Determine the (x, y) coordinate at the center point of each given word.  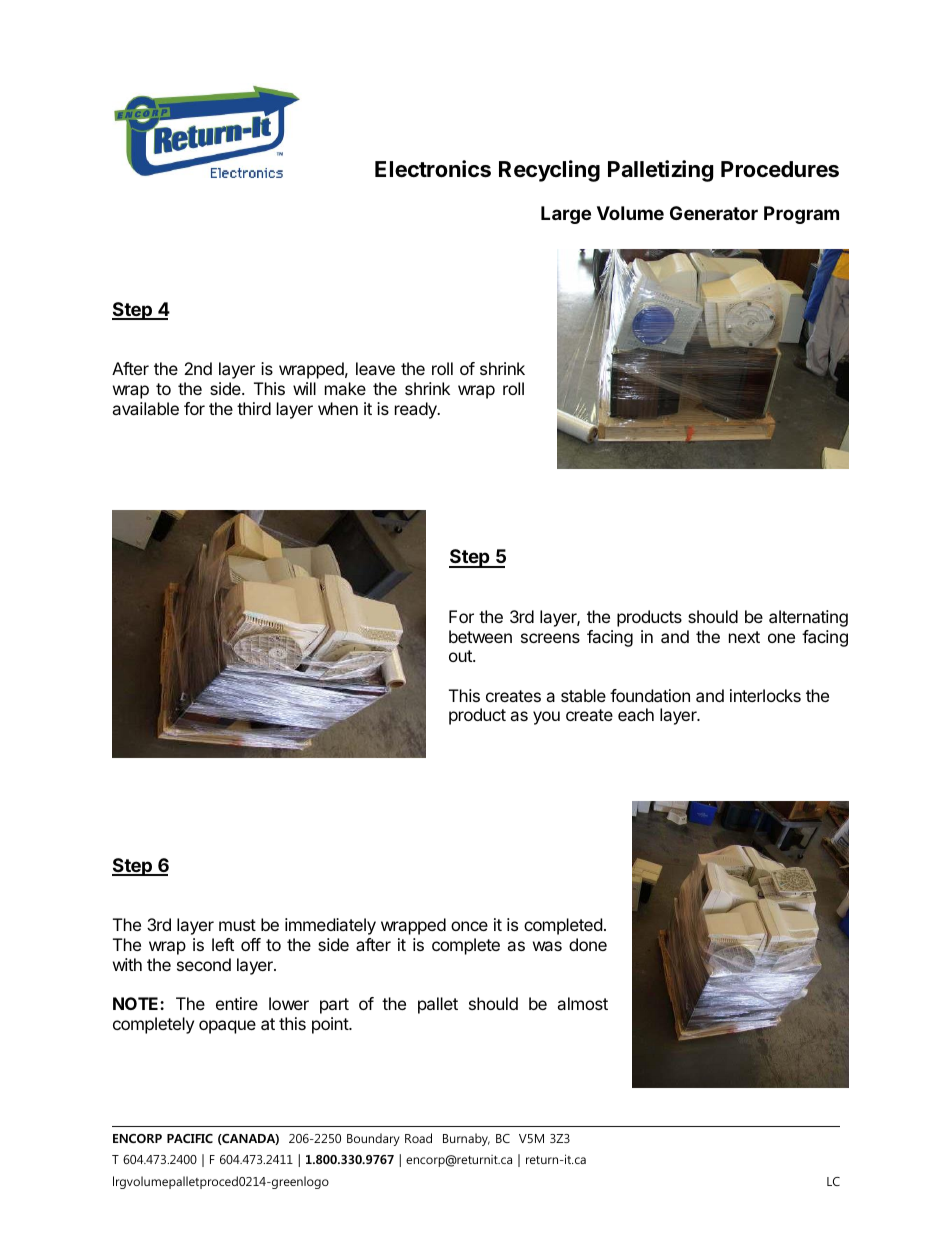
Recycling (549, 171)
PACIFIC (190, 1138)
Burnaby (466, 1139)
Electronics (433, 169)
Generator (714, 213)
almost (582, 1003)
